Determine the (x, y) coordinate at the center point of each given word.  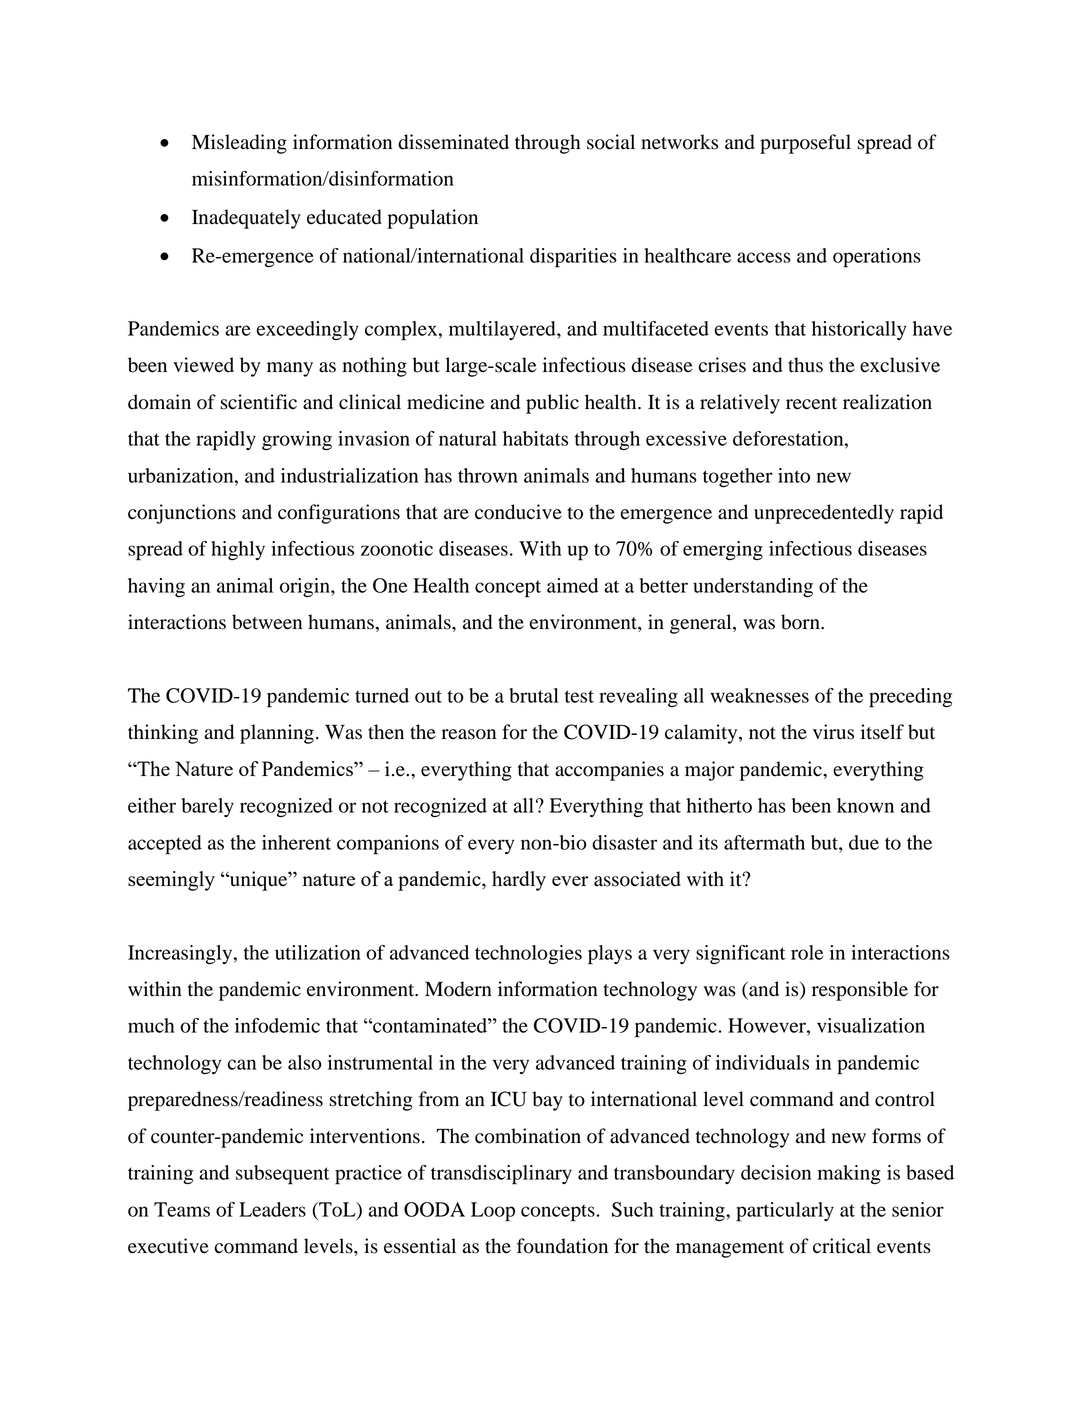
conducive (518, 512)
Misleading (239, 144)
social (611, 142)
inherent (296, 842)
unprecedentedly (824, 514)
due (864, 842)
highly (238, 550)
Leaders (272, 1209)
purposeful (805, 144)
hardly (519, 881)
